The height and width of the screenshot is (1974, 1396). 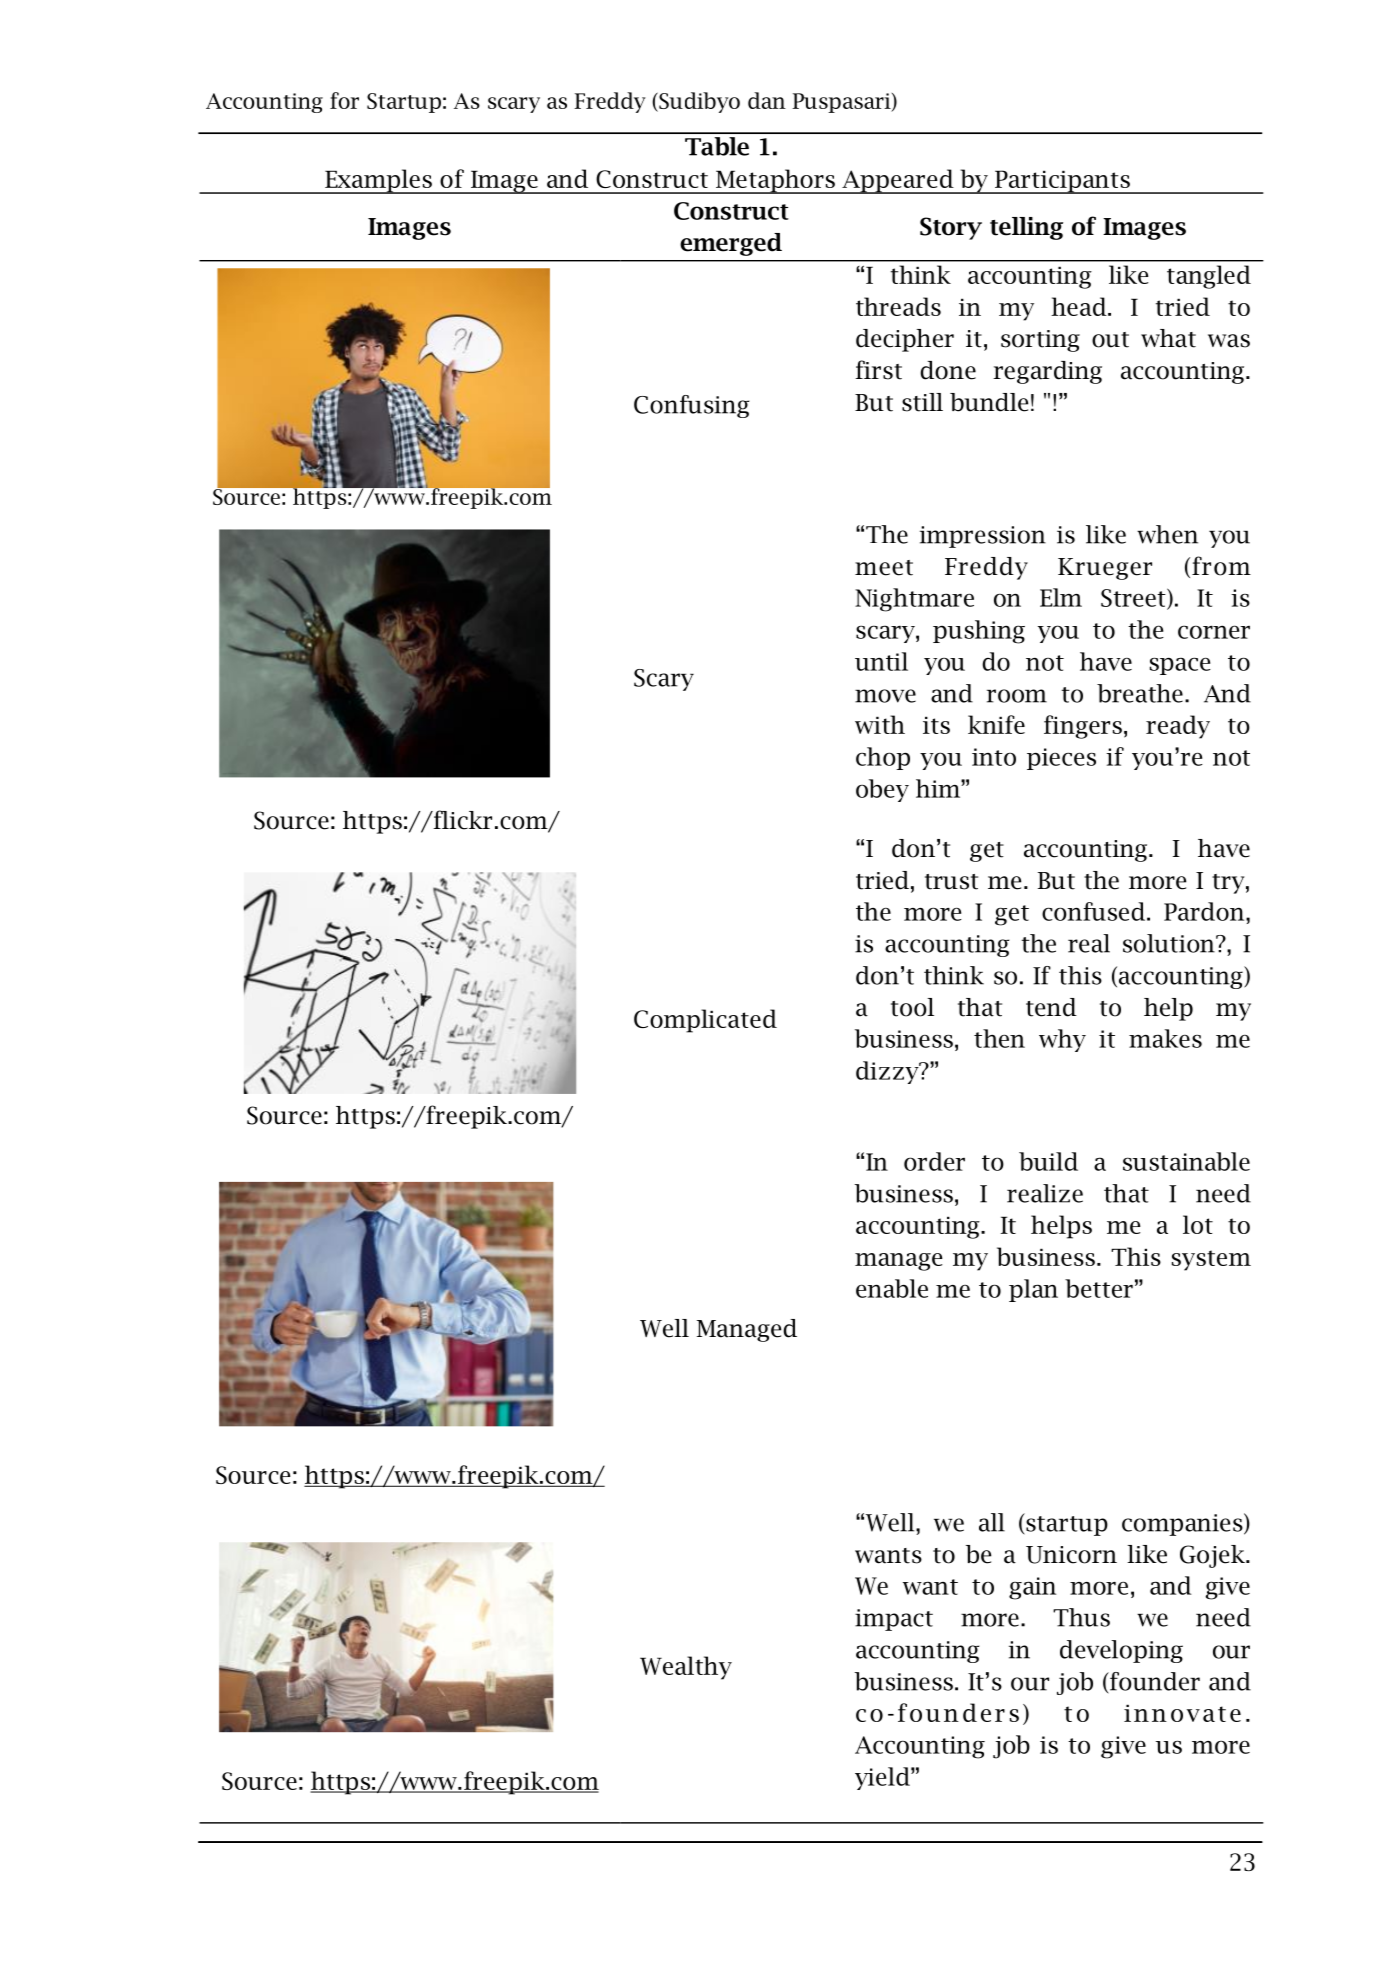 I want to click on meet, so click(x=884, y=568).
